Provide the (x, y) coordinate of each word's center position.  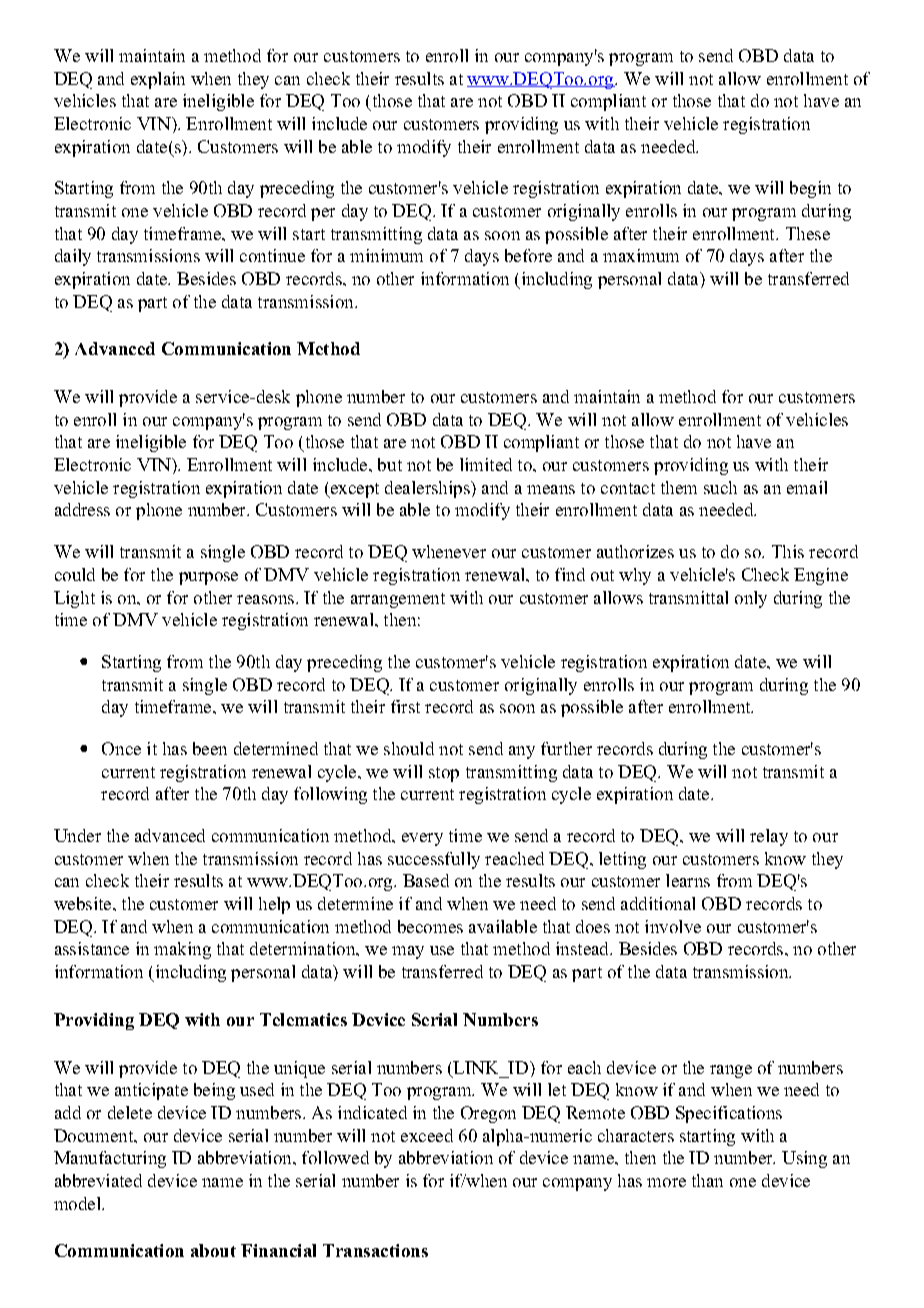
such (720, 487)
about (213, 1250)
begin (810, 189)
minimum (386, 255)
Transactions (375, 1250)
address (82, 509)
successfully (434, 860)
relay (769, 837)
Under (77, 835)
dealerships (428, 489)
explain (158, 80)
